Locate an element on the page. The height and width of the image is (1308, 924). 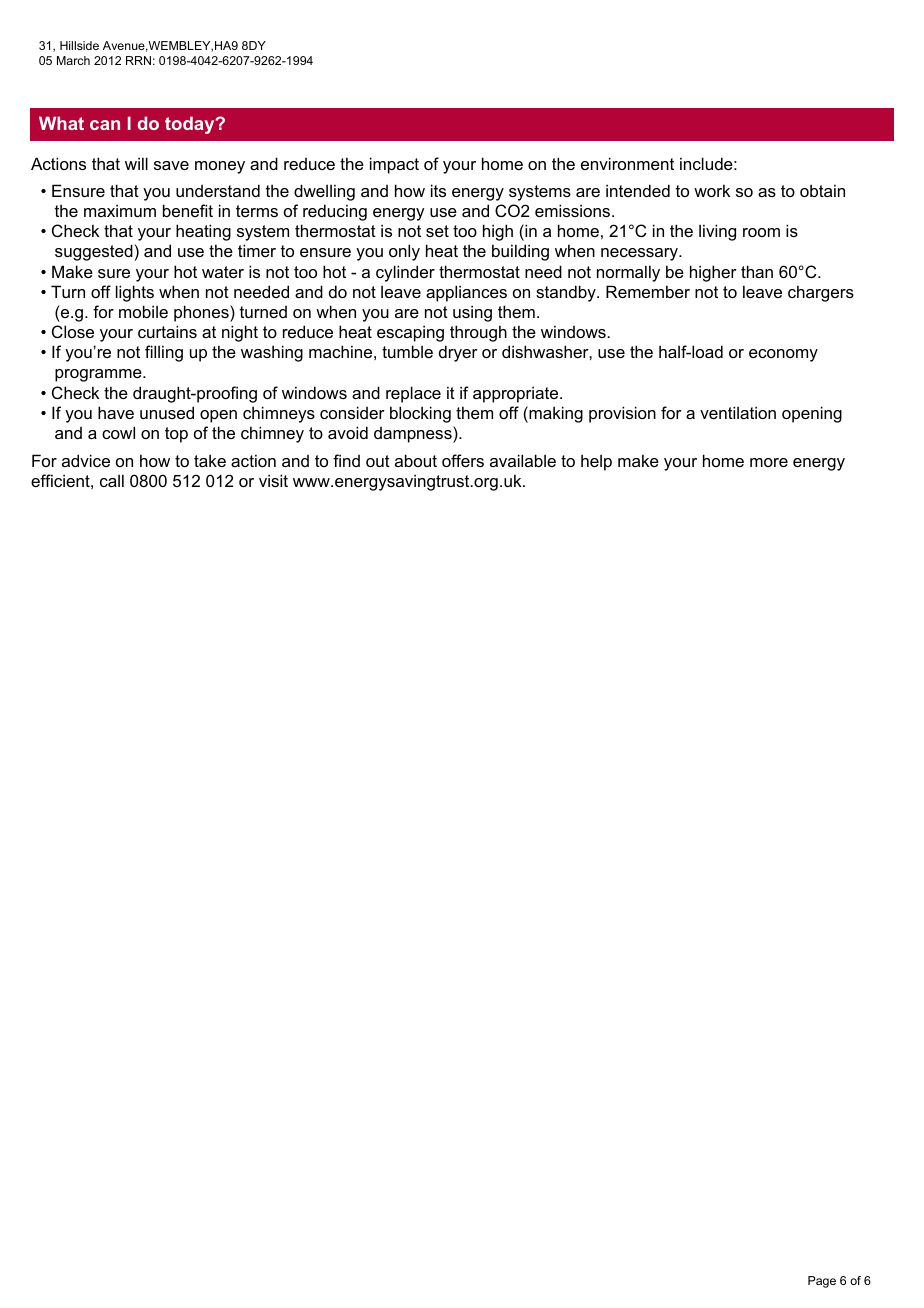
more is located at coordinates (769, 462).
